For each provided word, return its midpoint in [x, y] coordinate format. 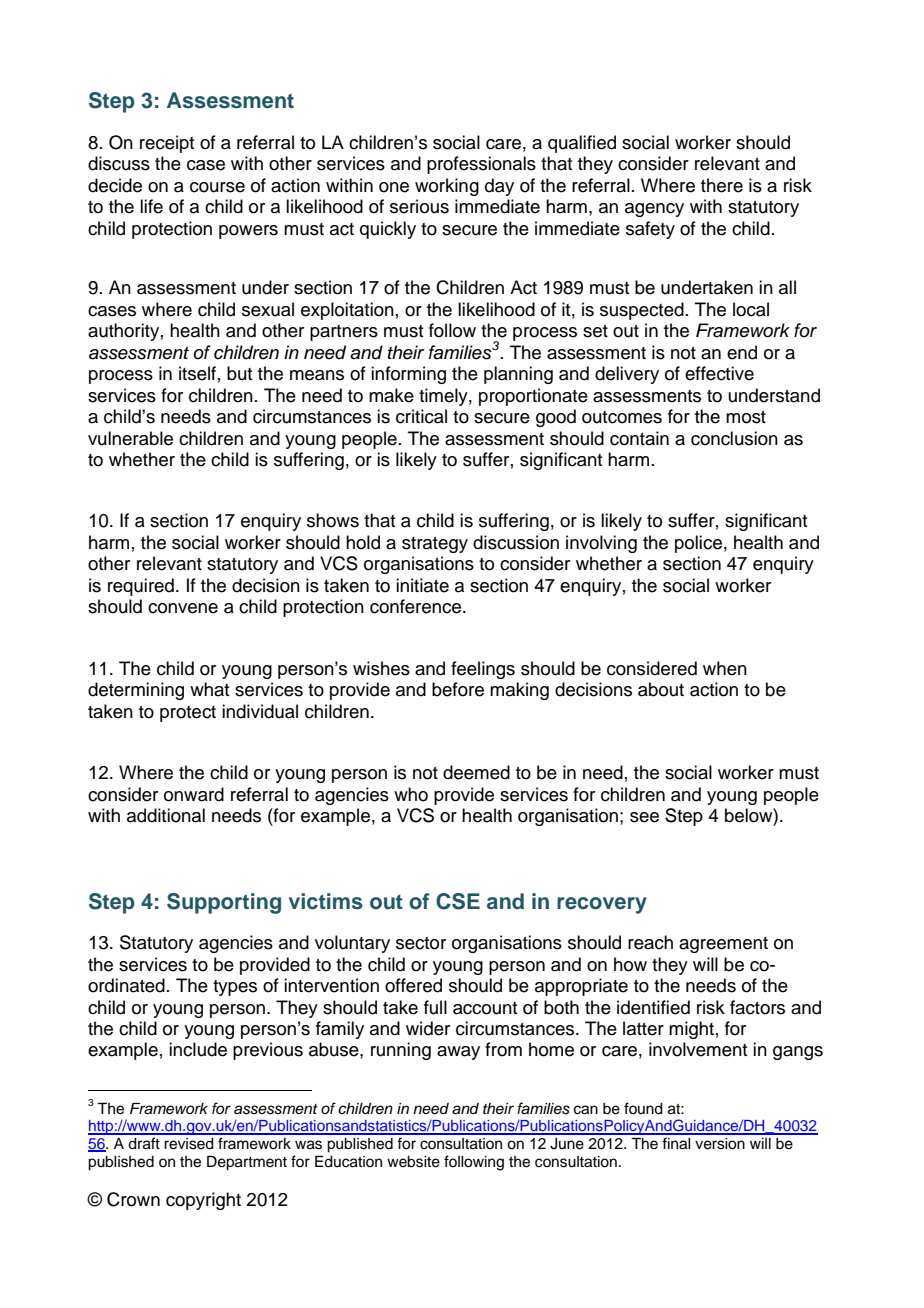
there [722, 185]
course [217, 187]
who [411, 794]
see [644, 817]
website [413, 1162]
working [447, 187]
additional [166, 815]
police [698, 544]
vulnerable [130, 438]
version [720, 1144]
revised [189, 1144]
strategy [435, 545]
